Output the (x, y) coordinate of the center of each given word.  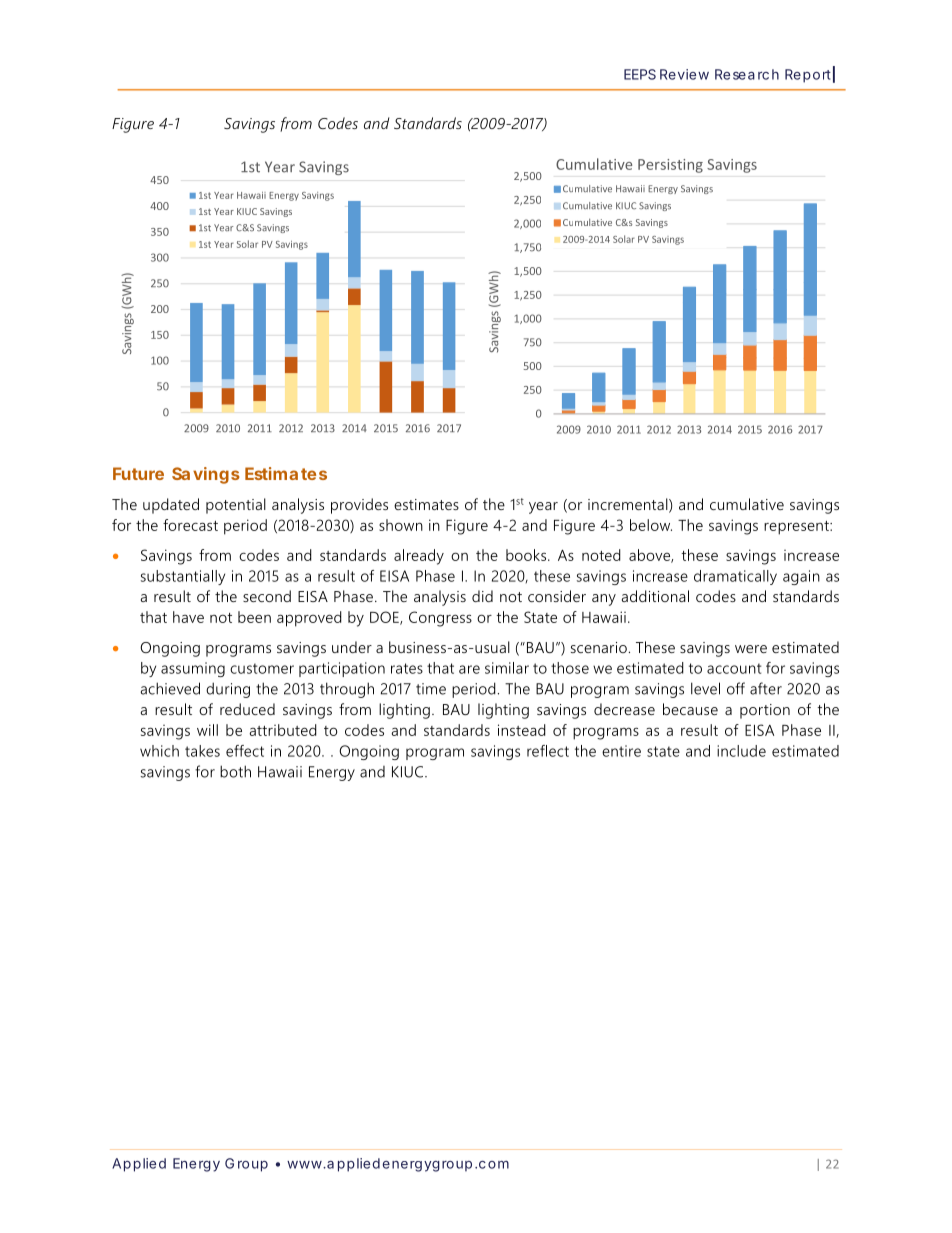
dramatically (735, 577)
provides (359, 506)
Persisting (670, 166)
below (651, 525)
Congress (440, 619)
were (751, 649)
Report (810, 75)
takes (202, 751)
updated (171, 506)
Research (747, 74)
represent (797, 528)
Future (138, 473)
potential (236, 506)
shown (401, 525)
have (188, 617)
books (527, 555)
